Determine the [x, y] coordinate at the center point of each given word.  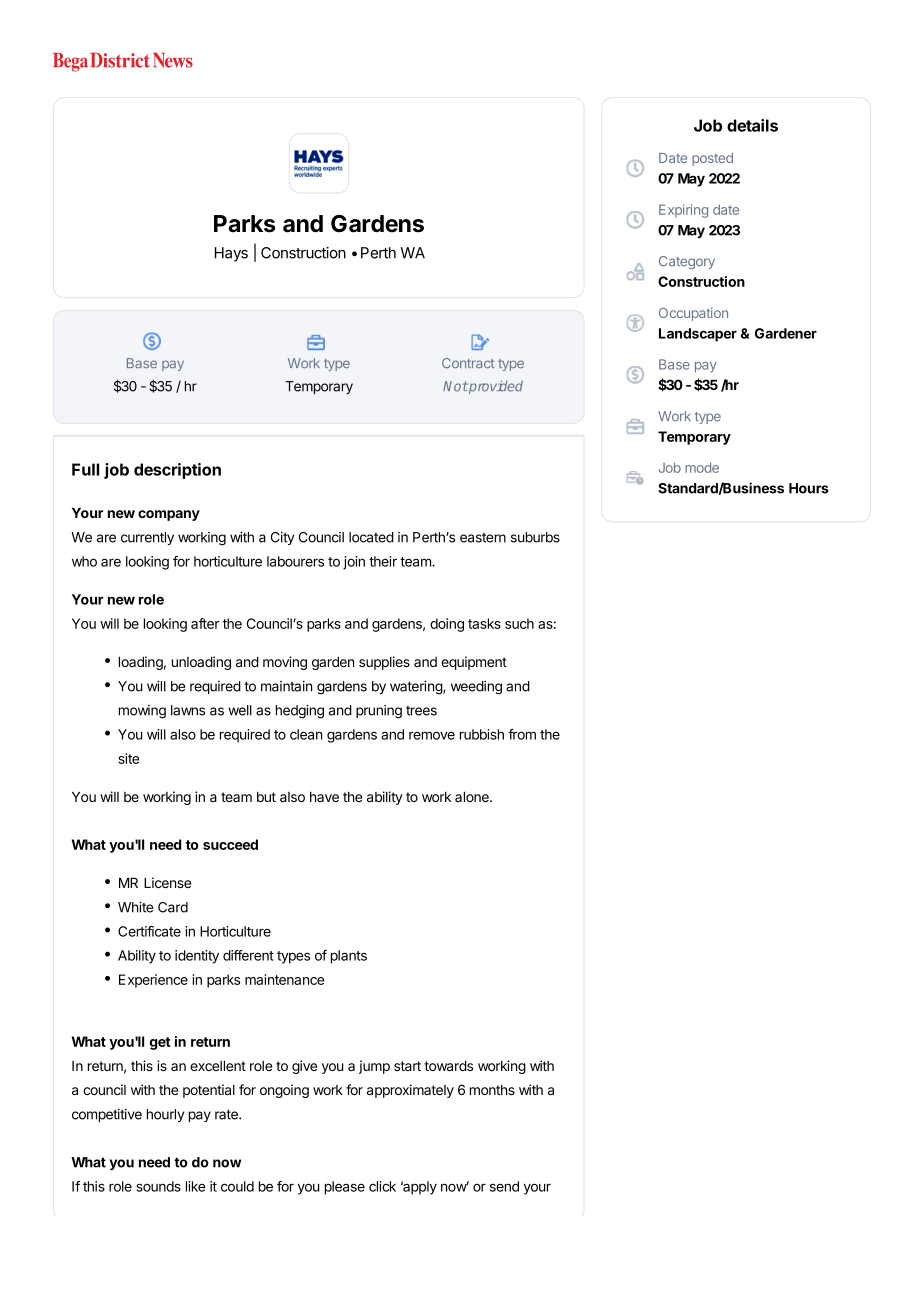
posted [712, 159]
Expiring [683, 211]
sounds [158, 1186]
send [504, 1186]
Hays [231, 254]
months [492, 1090]
